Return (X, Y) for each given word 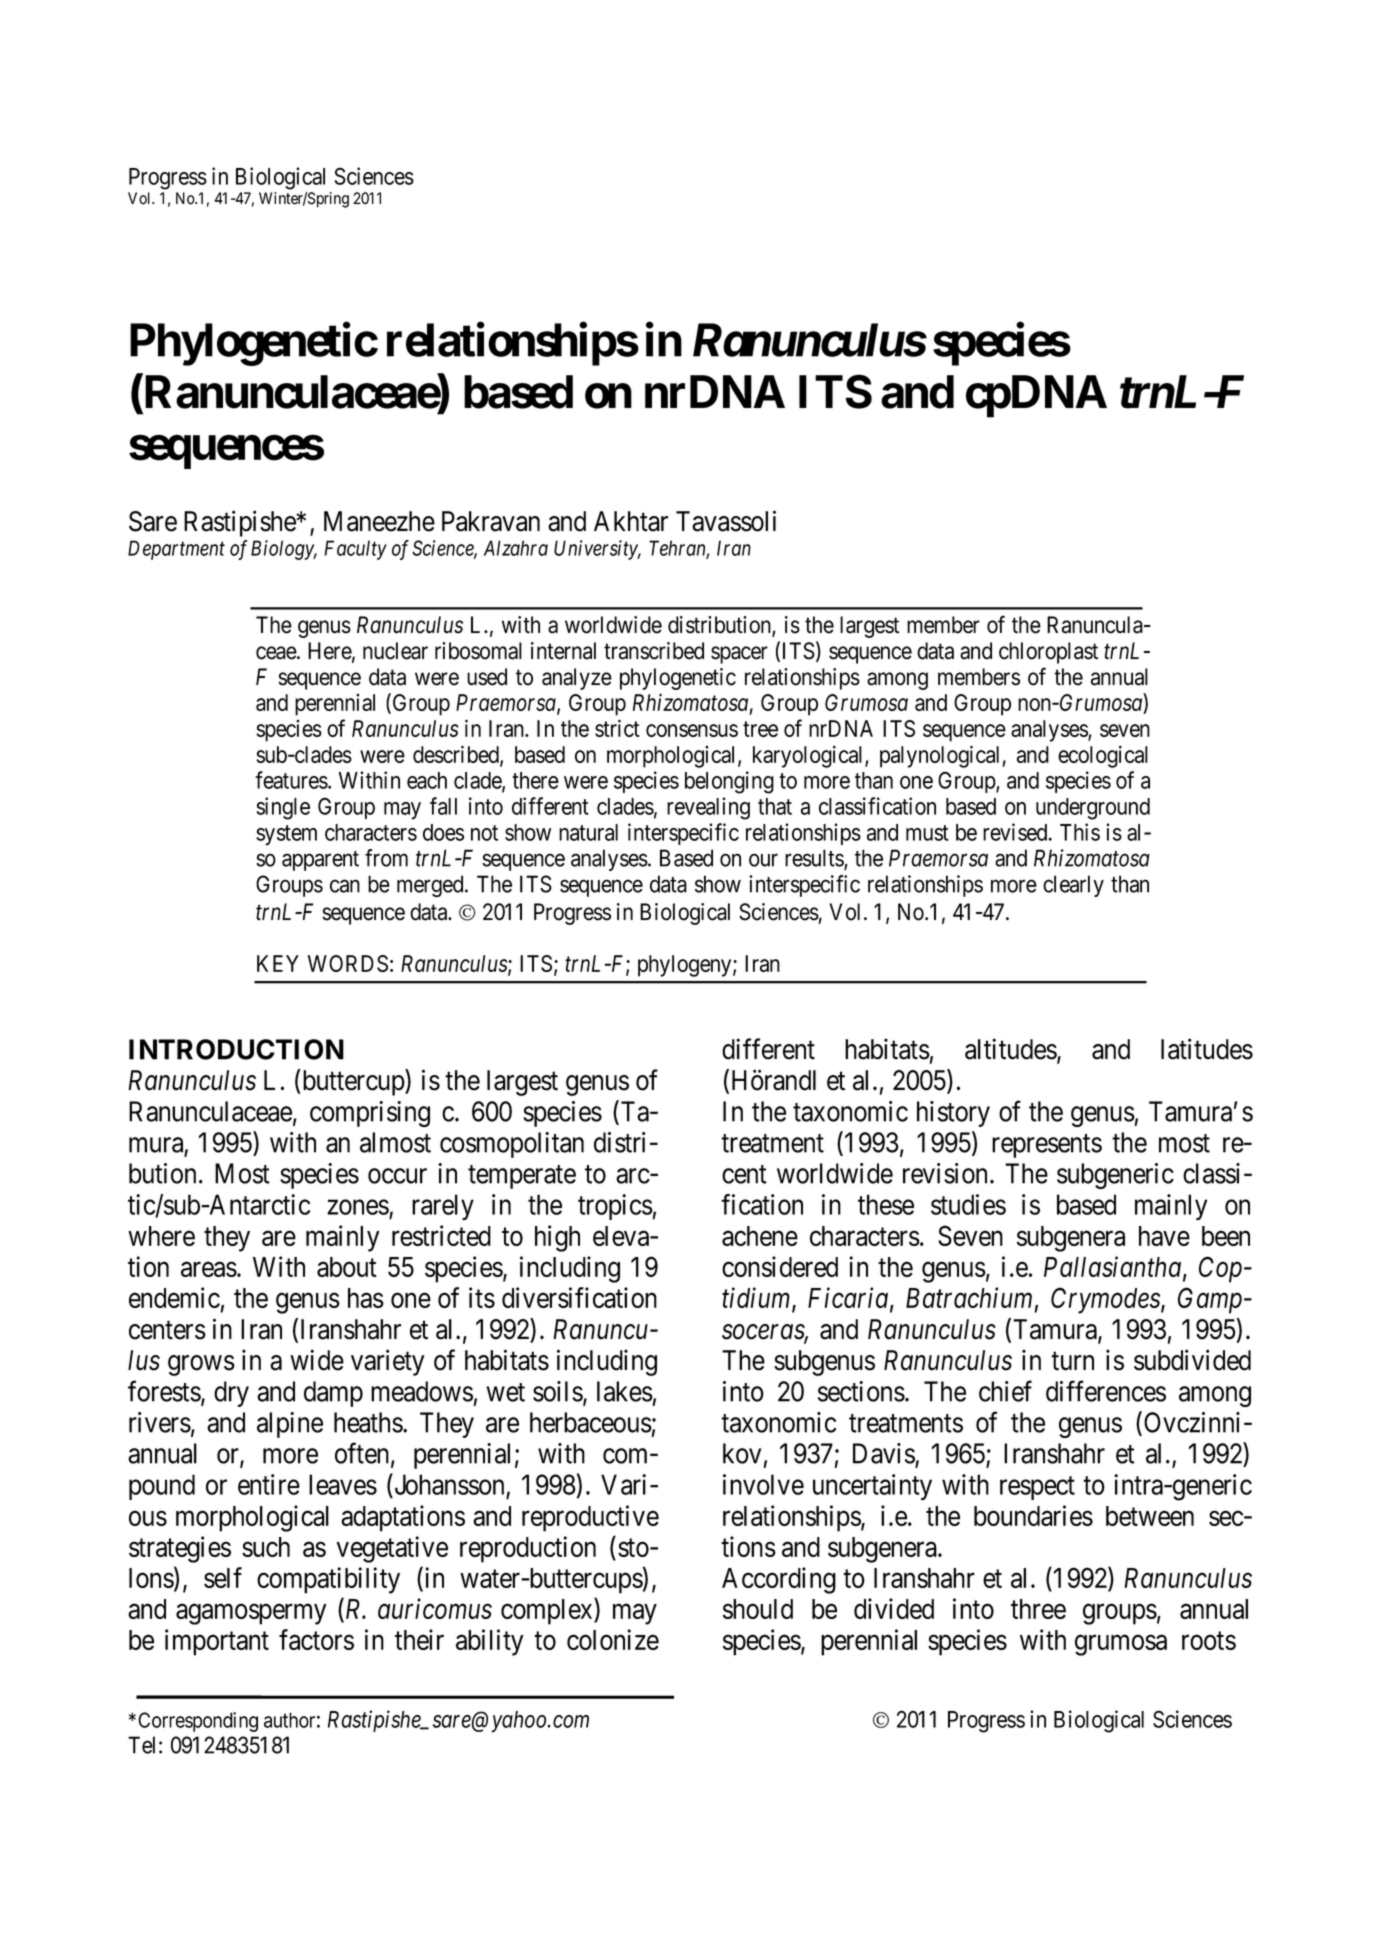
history (953, 1114)
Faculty (355, 550)
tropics (615, 1207)
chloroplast (1048, 653)
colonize (613, 1639)
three (1038, 1609)
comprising (370, 1114)
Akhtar (631, 521)
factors (316, 1639)
